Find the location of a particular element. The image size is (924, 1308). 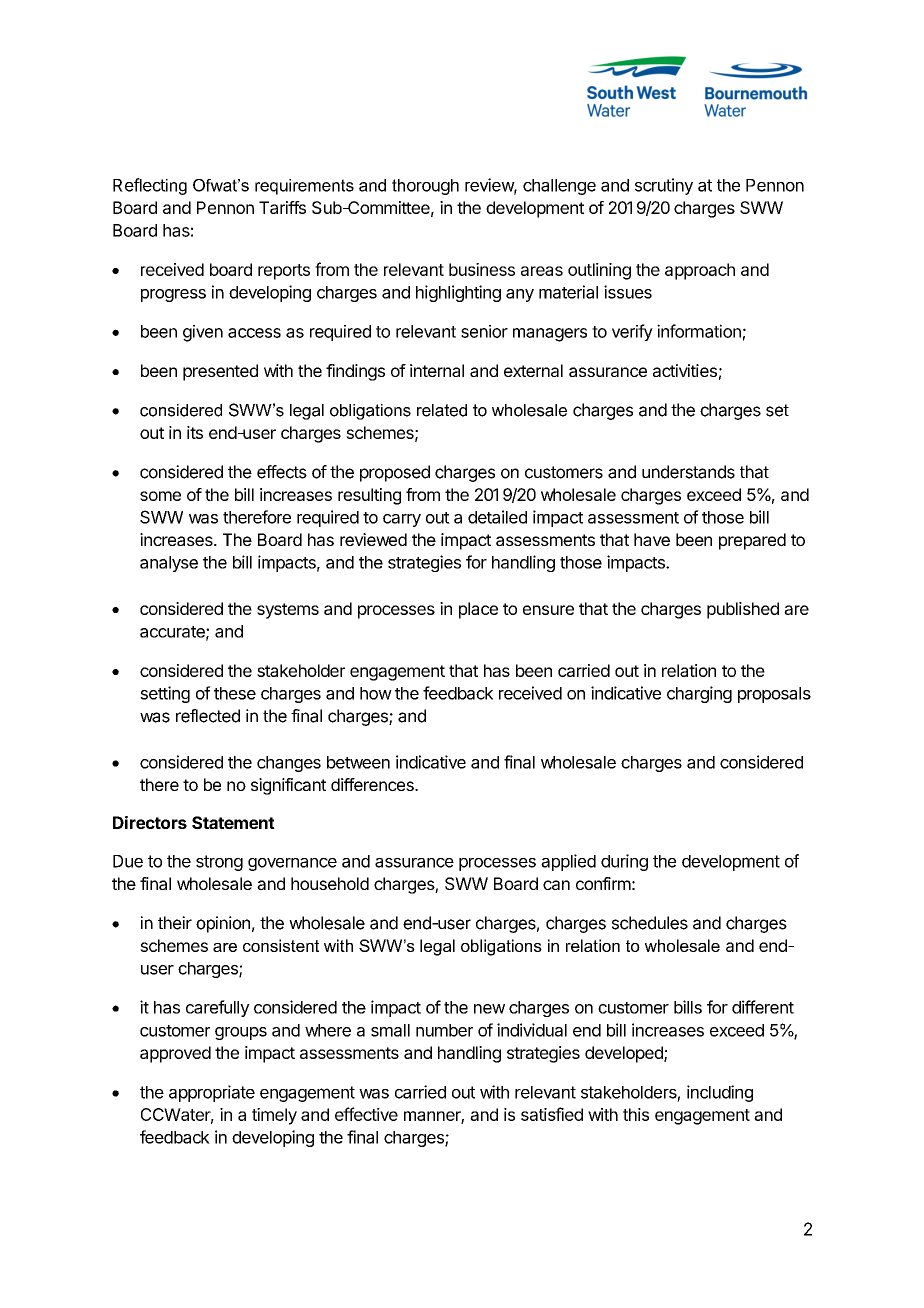

thorough is located at coordinates (425, 187).
